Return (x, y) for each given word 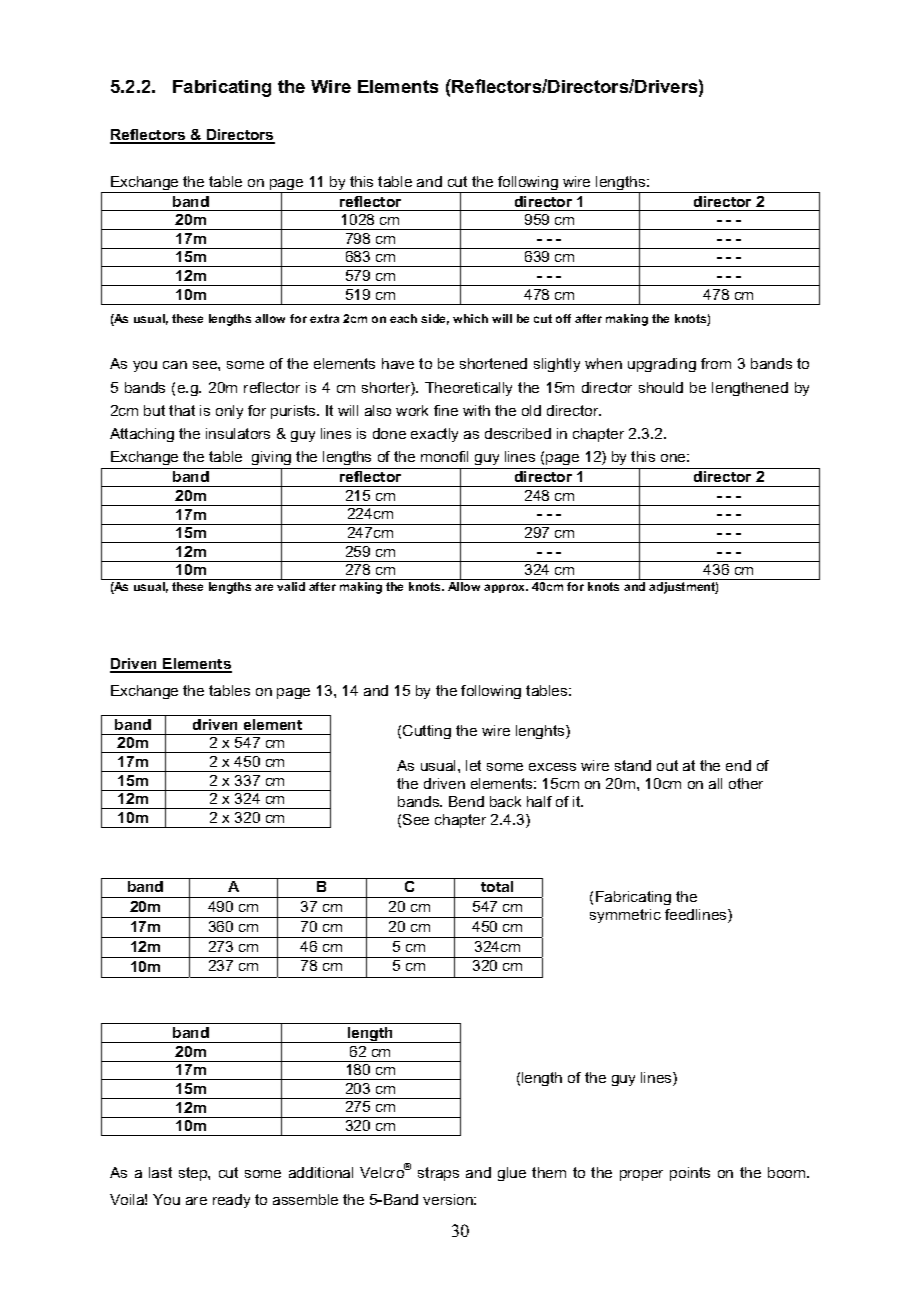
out (667, 765)
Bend (466, 801)
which (470, 318)
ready (231, 1201)
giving (272, 460)
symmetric (625, 916)
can (175, 365)
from (716, 363)
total (497, 886)
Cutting (427, 732)
